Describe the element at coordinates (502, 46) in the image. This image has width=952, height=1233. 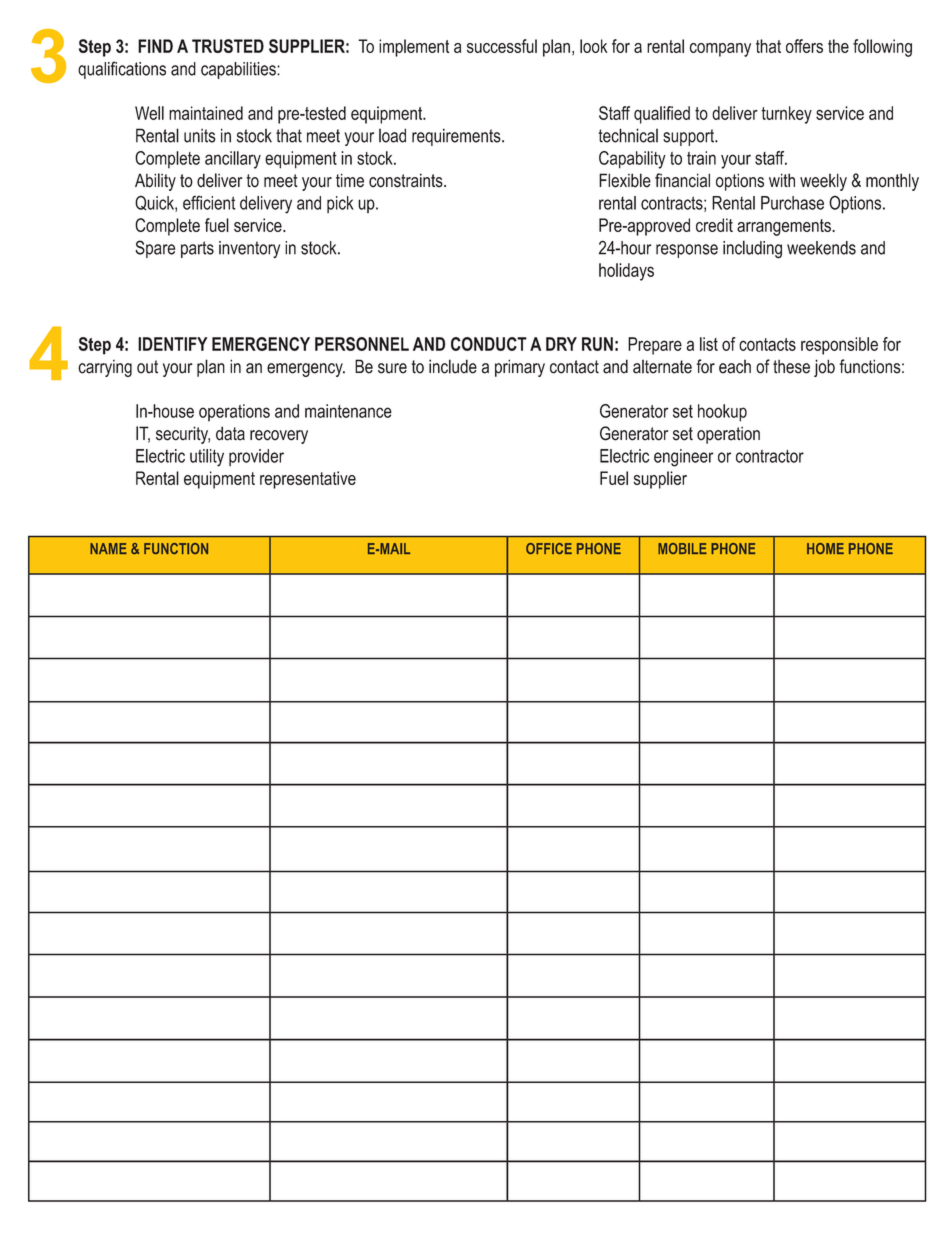
I see `successful` at that location.
